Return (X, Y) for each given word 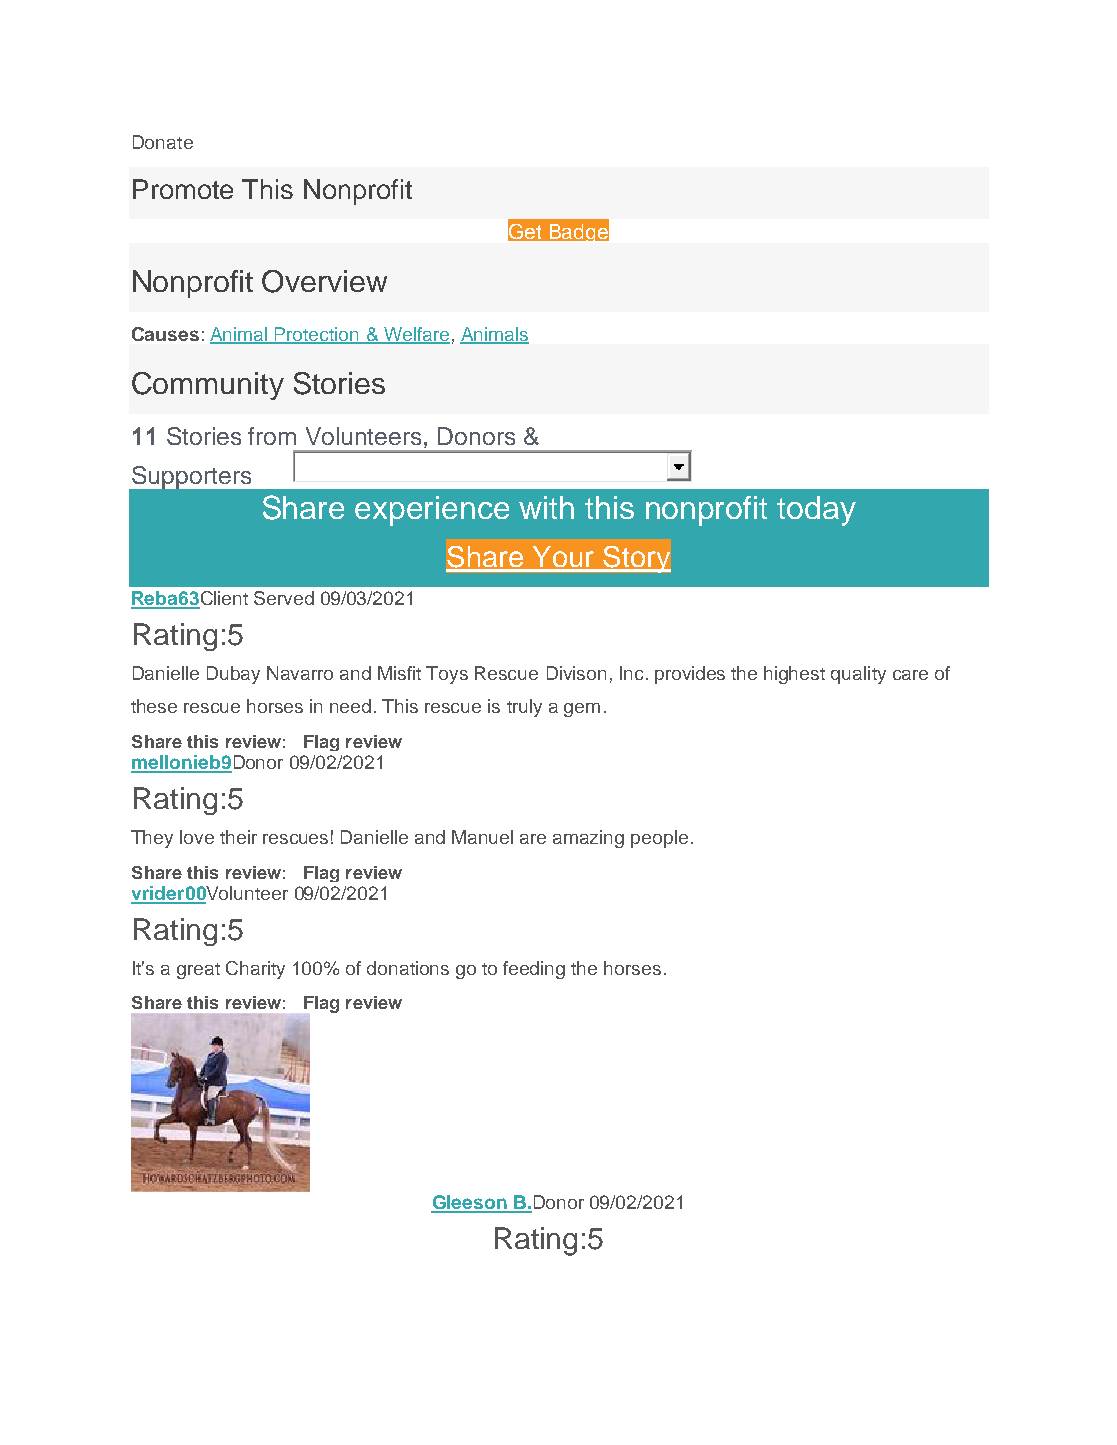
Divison (576, 673)
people (659, 839)
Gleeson (470, 1203)
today (816, 511)
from (272, 436)
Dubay (233, 675)
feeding (534, 970)
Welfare (416, 335)
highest (794, 675)
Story (636, 559)
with (546, 507)
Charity (255, 970)
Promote (183, 189)
